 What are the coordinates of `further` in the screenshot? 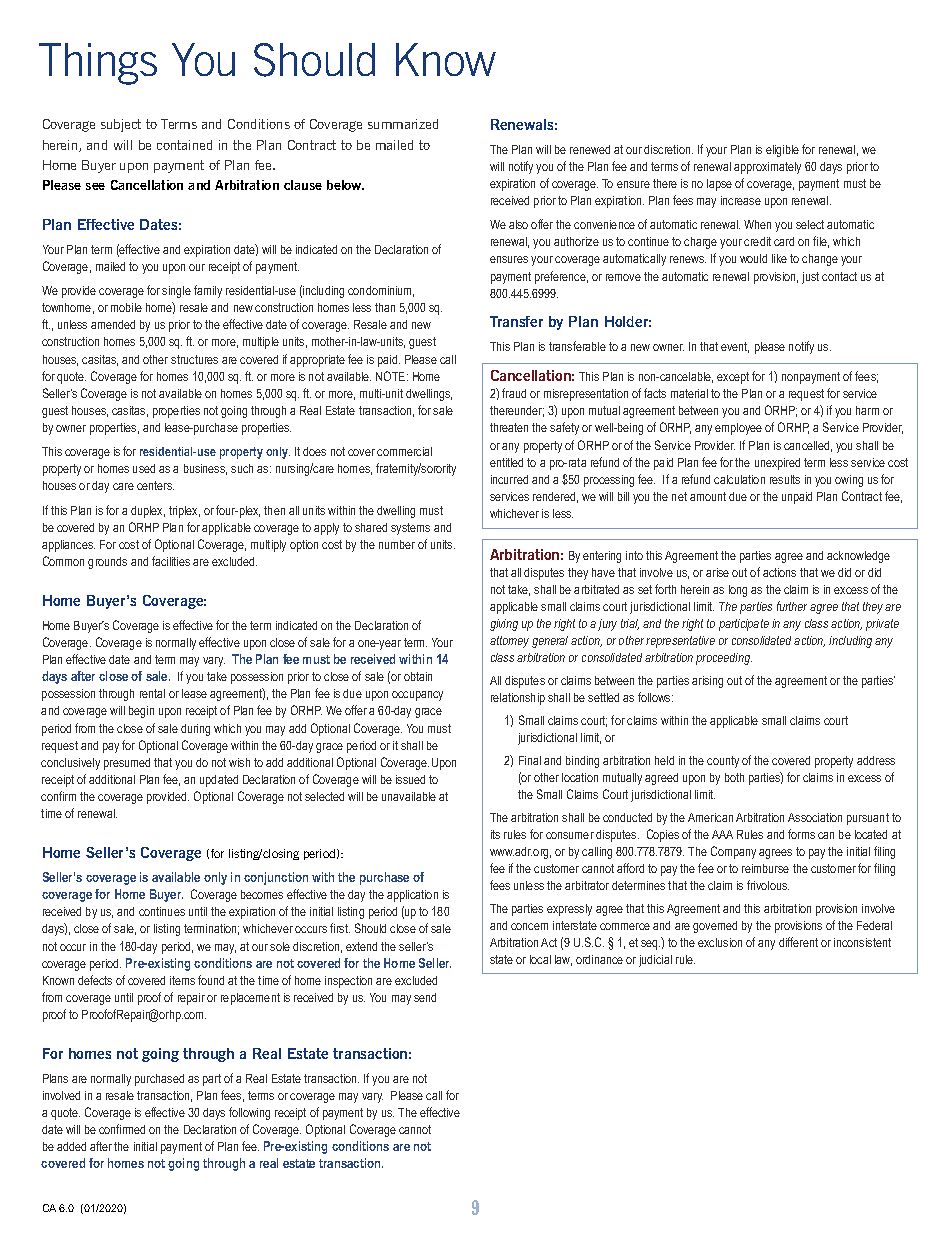 It's located at (792, 606).
